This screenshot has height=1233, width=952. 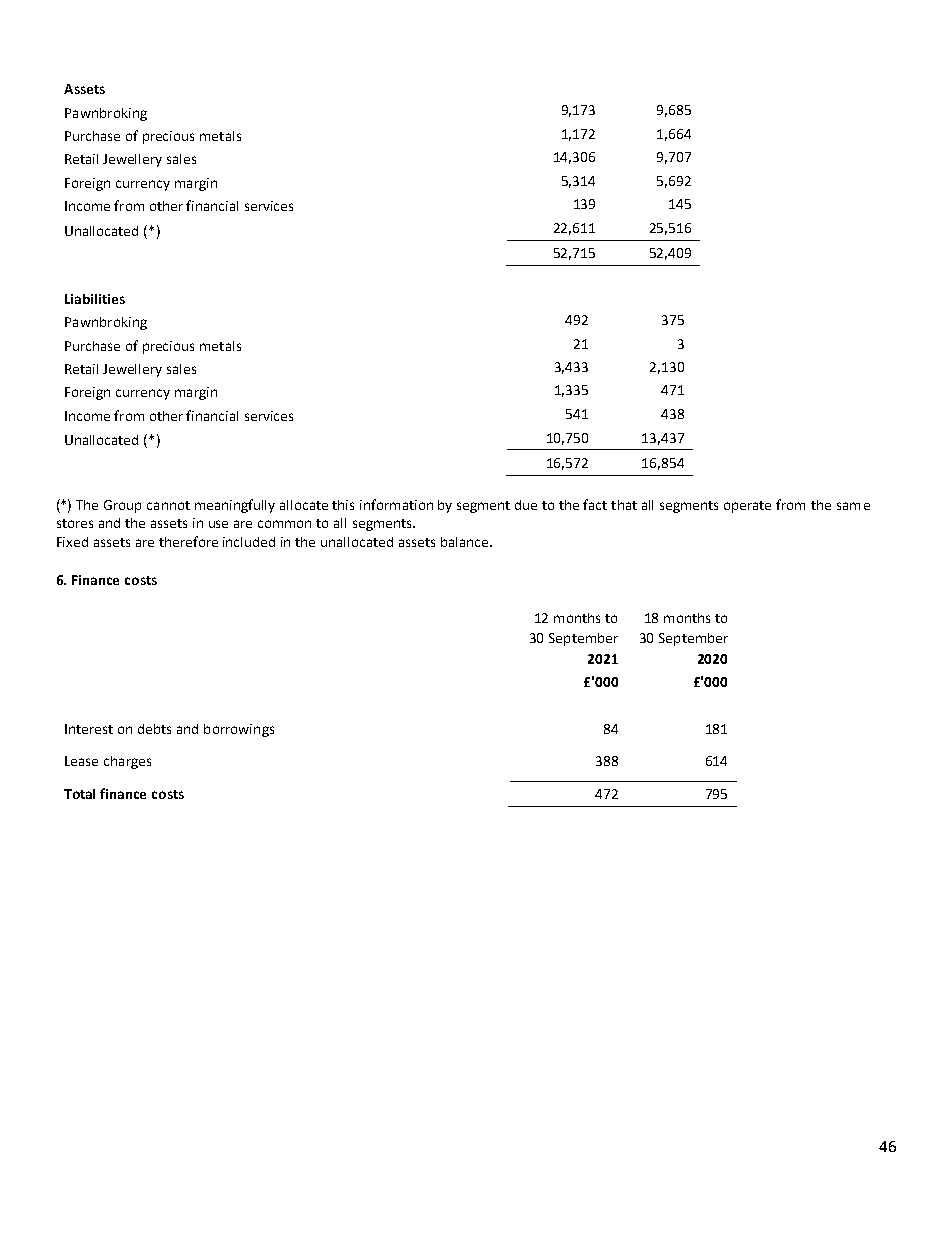 I want to click on balance, so click(x=466, y=542).
